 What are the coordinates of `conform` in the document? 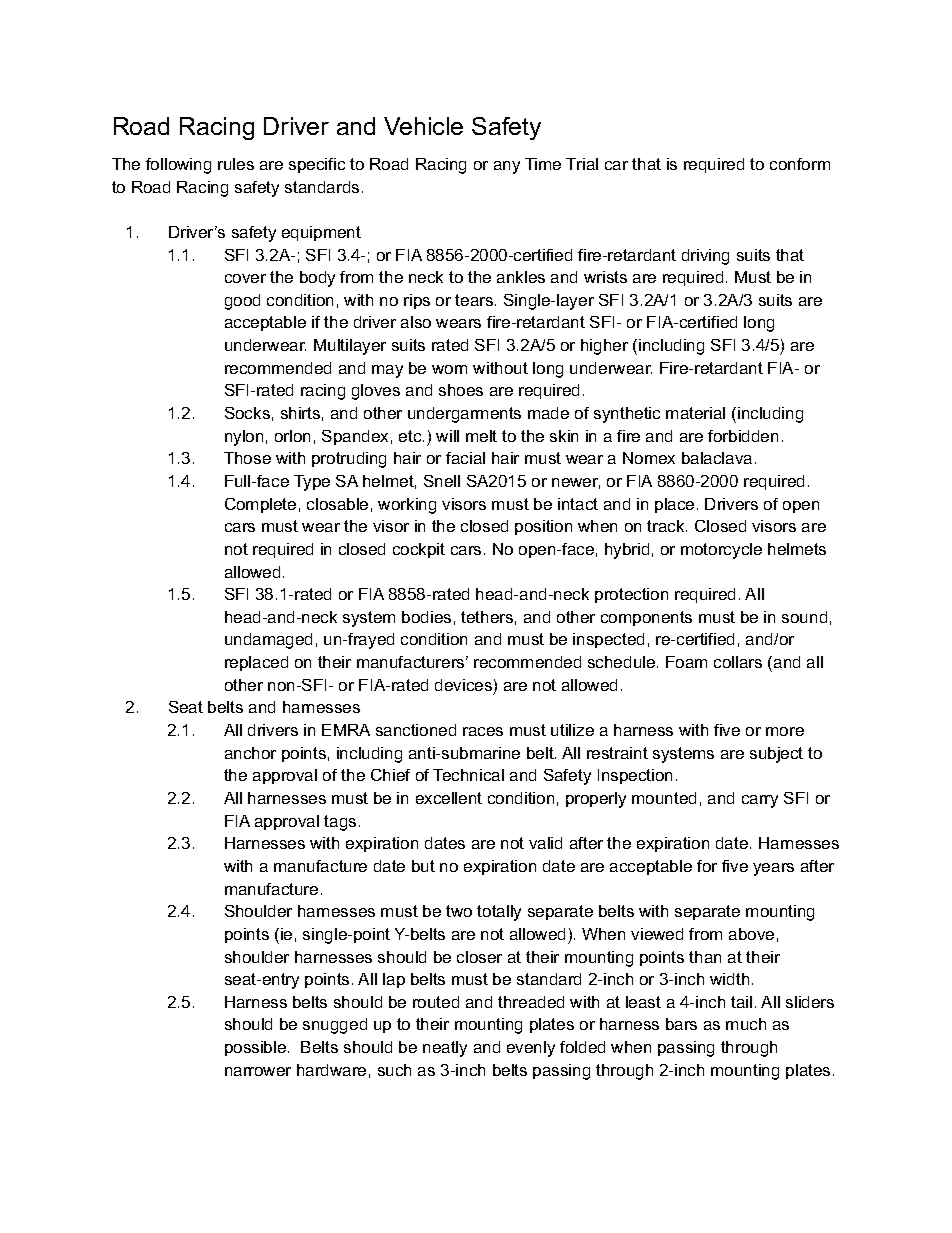 It's located at (800, 164).
